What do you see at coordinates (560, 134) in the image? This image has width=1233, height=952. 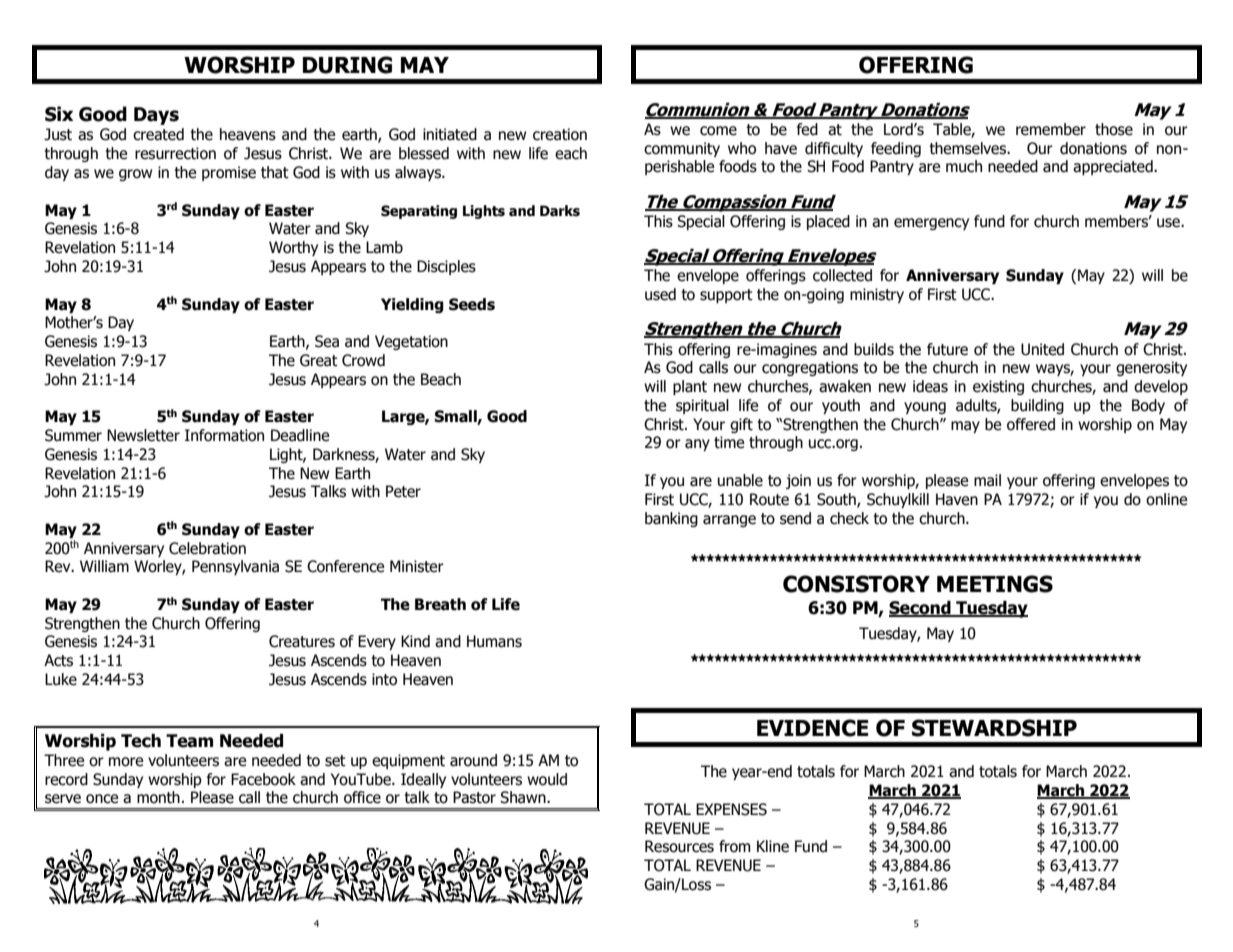 I see `creation` at bounding box center [560, 134].
